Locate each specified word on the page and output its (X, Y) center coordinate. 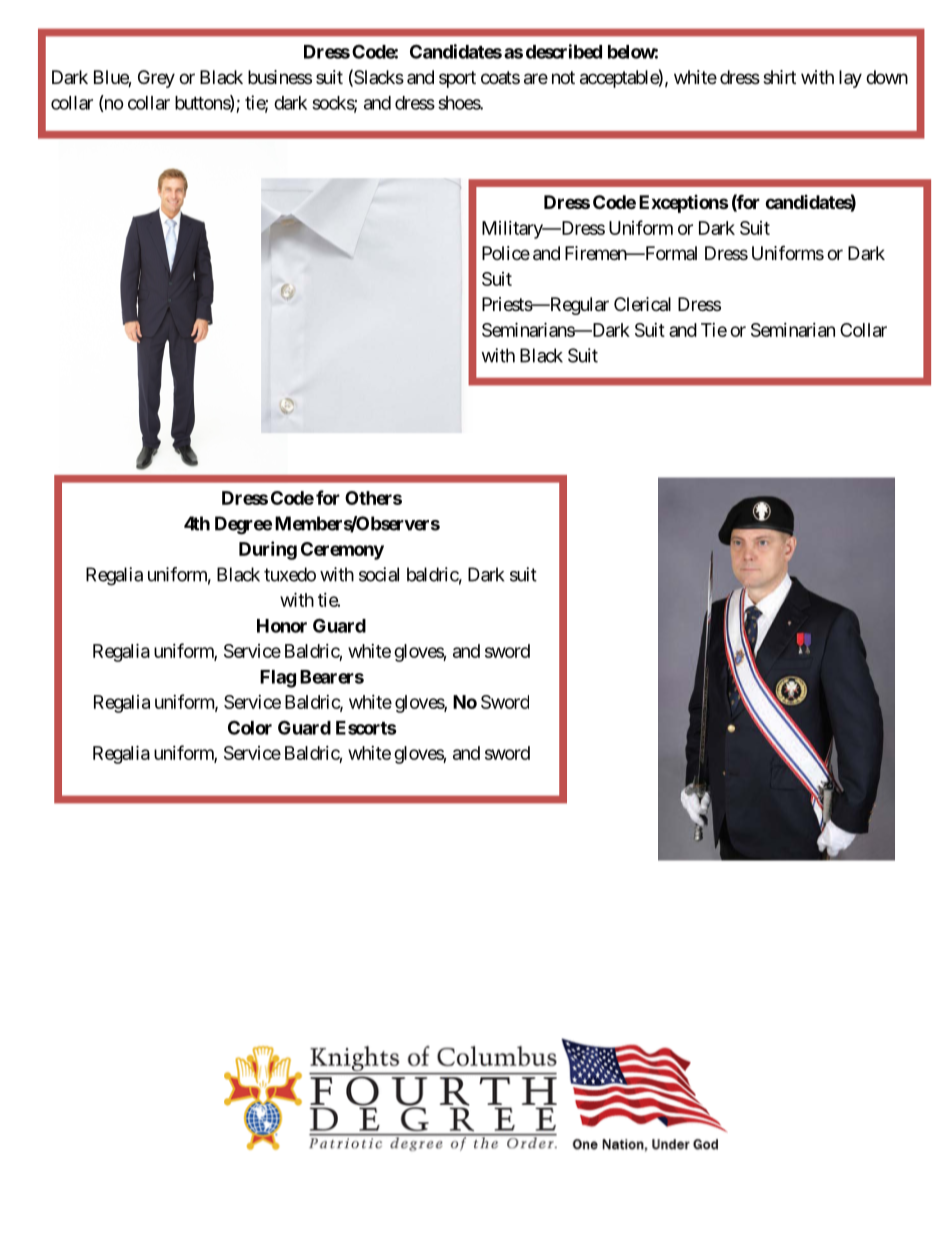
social (379, 574)
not (563, 77)
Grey (156, 79)
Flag (278, 679)
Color (250, 727)
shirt (779, 77)
